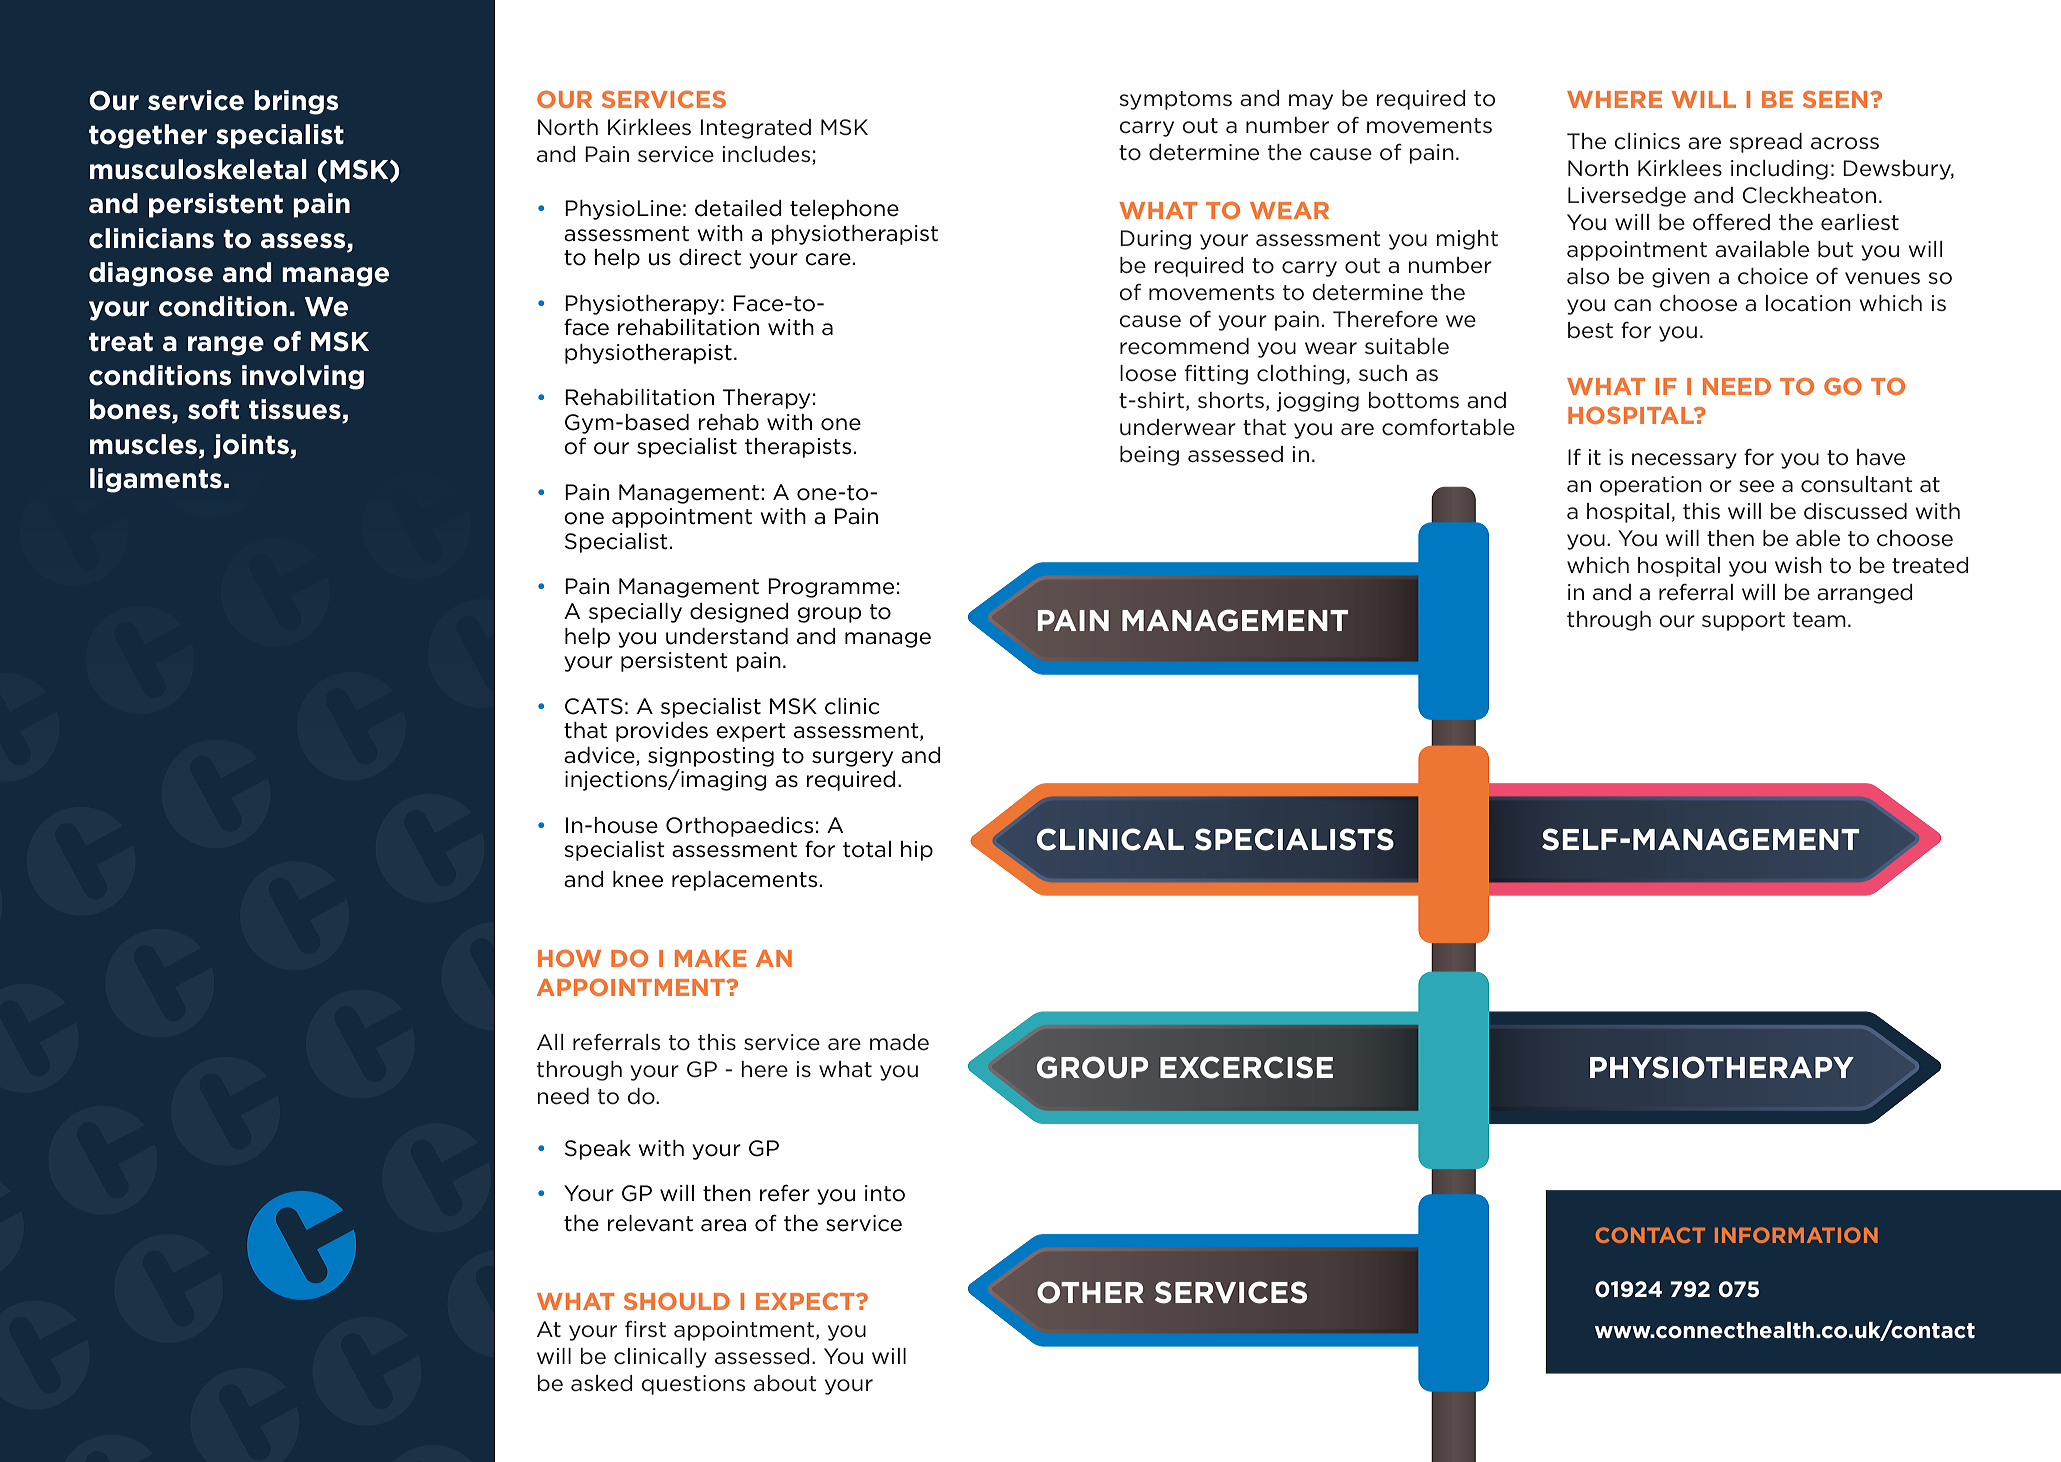 The height and width of the screenshot is (1462, 2061). What do you see at coordinates (600, 756) in the screenshot?
I see `advice` at bounding box center [600, 756].
